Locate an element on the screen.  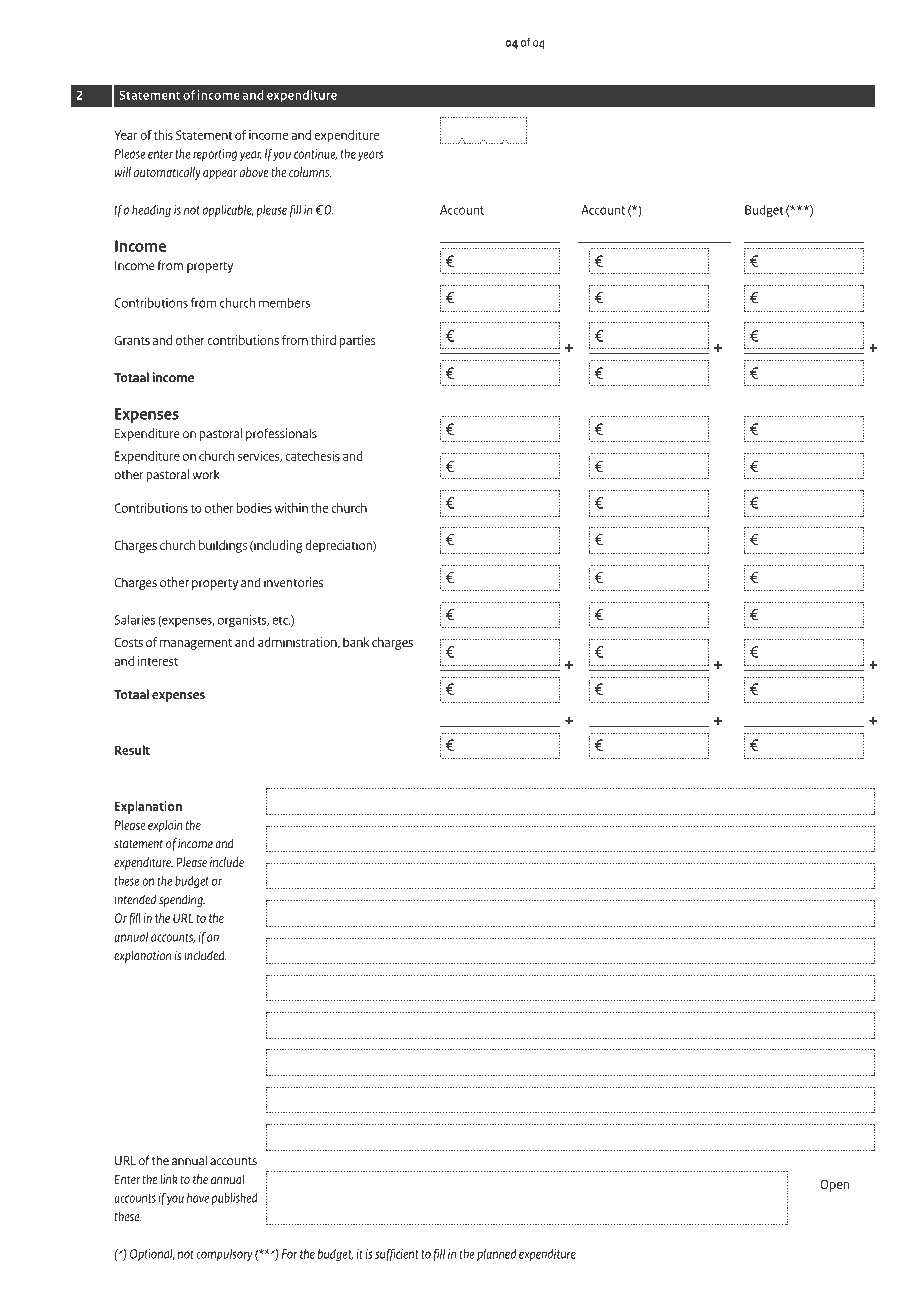
continue is located at coordinates (315, 154).
